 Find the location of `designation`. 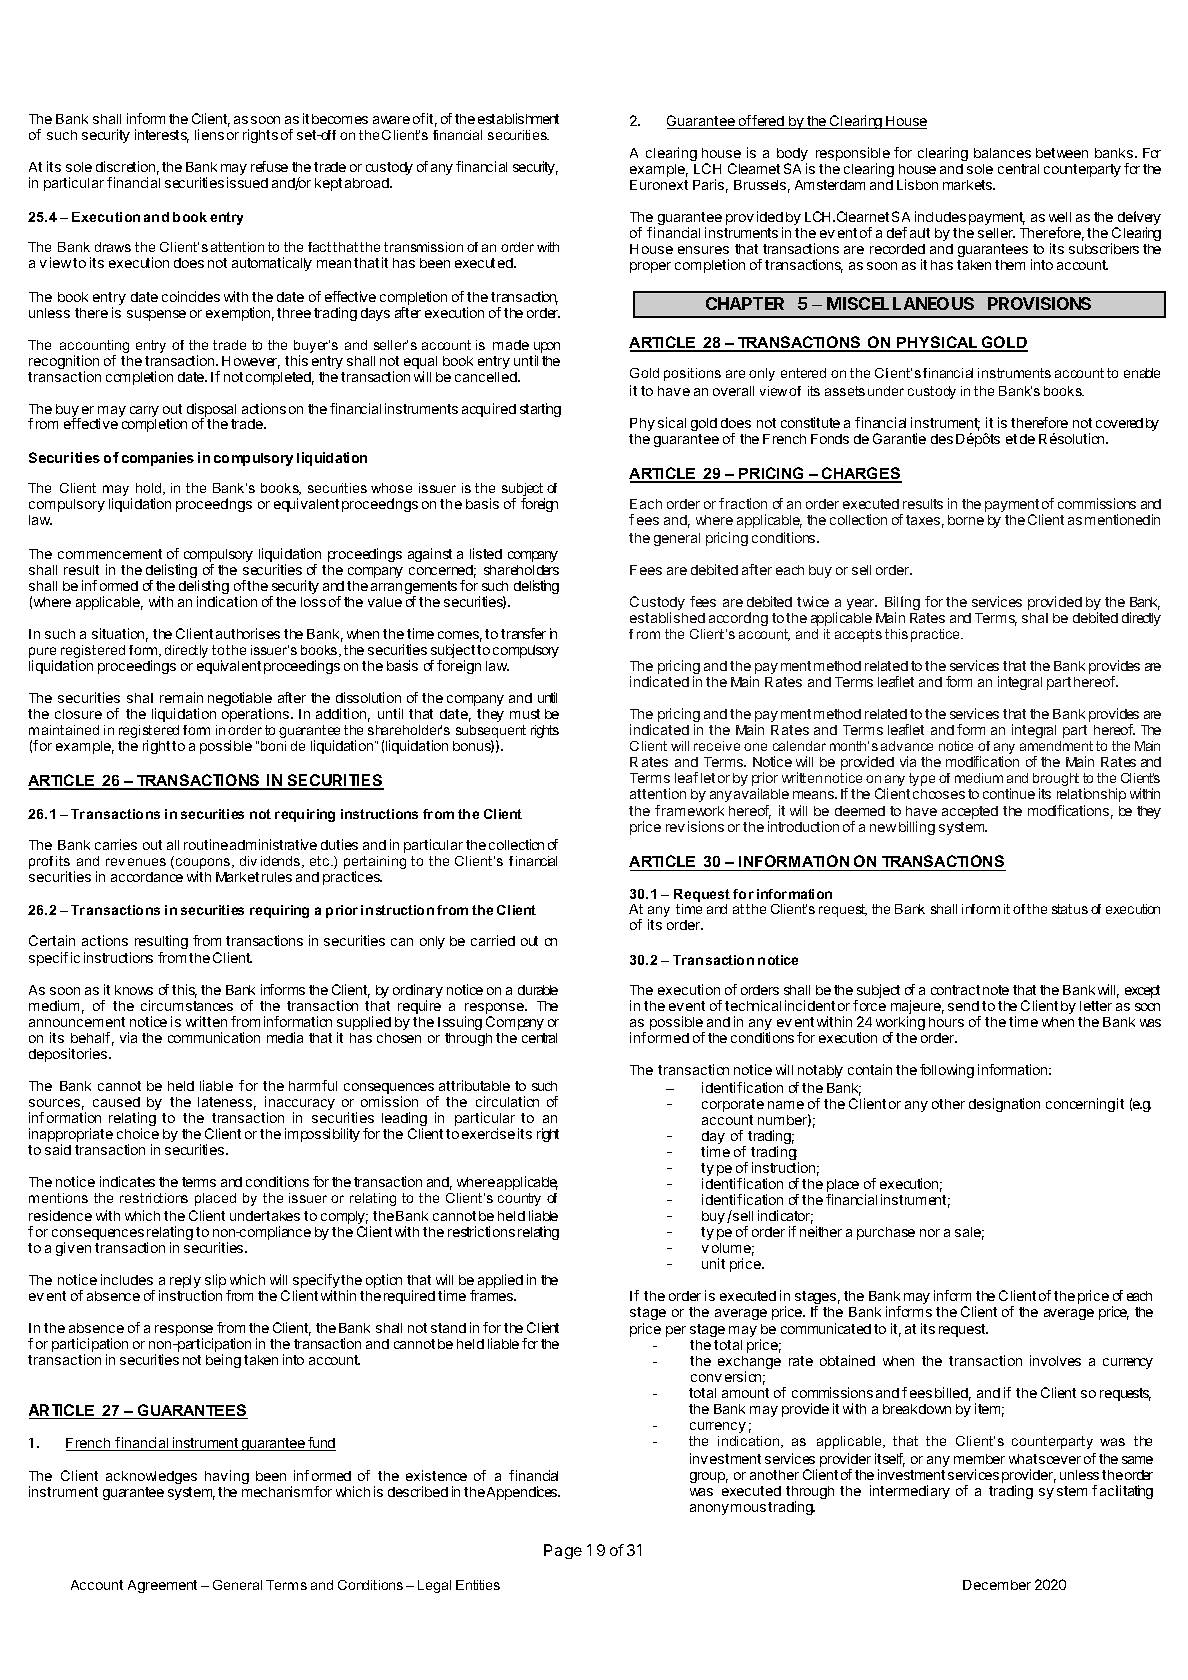

designation is located at coordinates (1004, 1105).
